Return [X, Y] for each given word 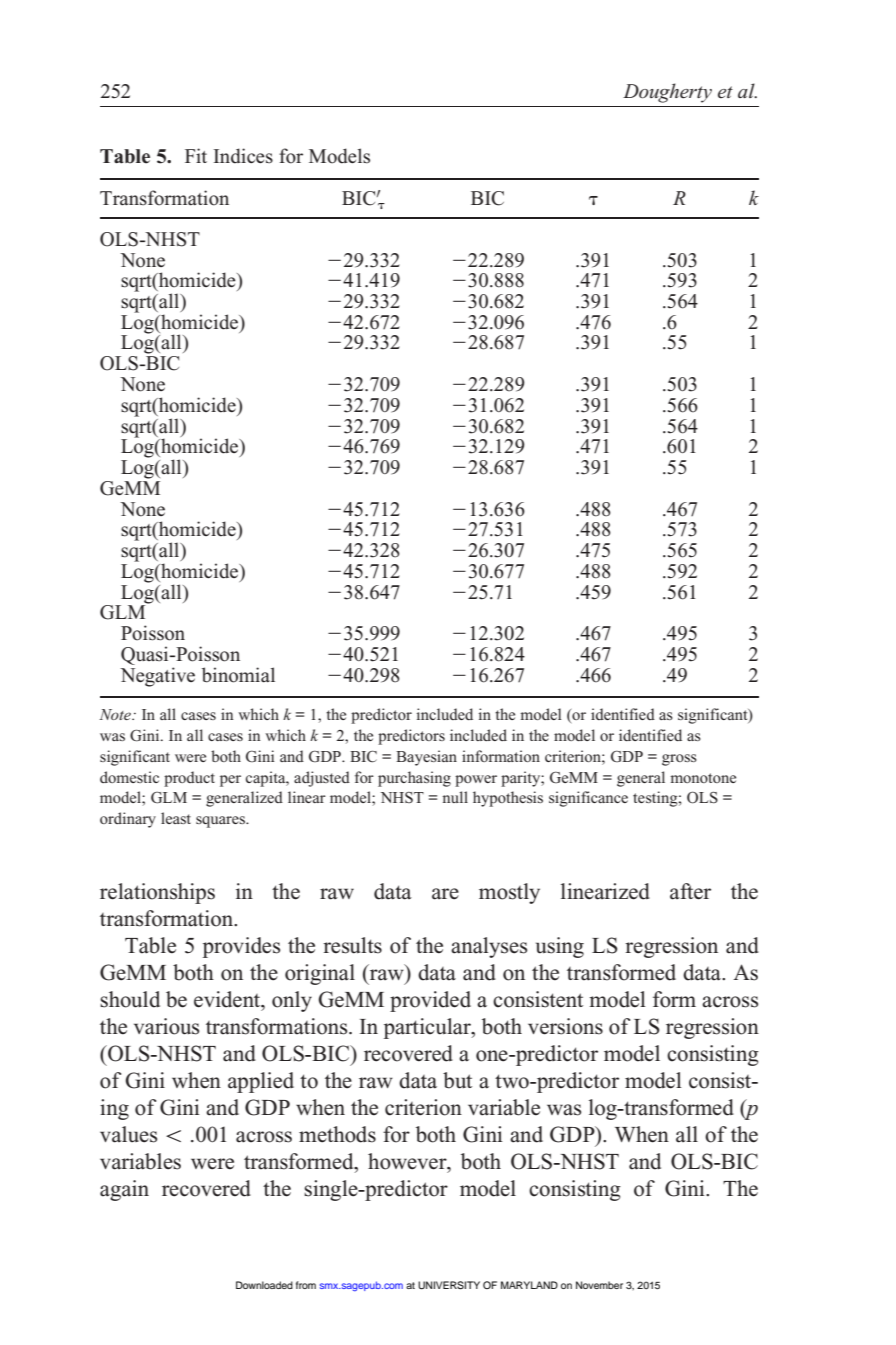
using [560, 947]
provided [430, 1001]
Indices [243, 156]
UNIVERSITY [449, 1285]
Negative [157, 677]
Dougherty [667, 93]
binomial [238, 675]
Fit [196, 155]
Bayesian [426, 758]
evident [228, 999]
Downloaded [264, 1285]
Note [116, 714]
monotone [703, 778]
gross [679, 760]
